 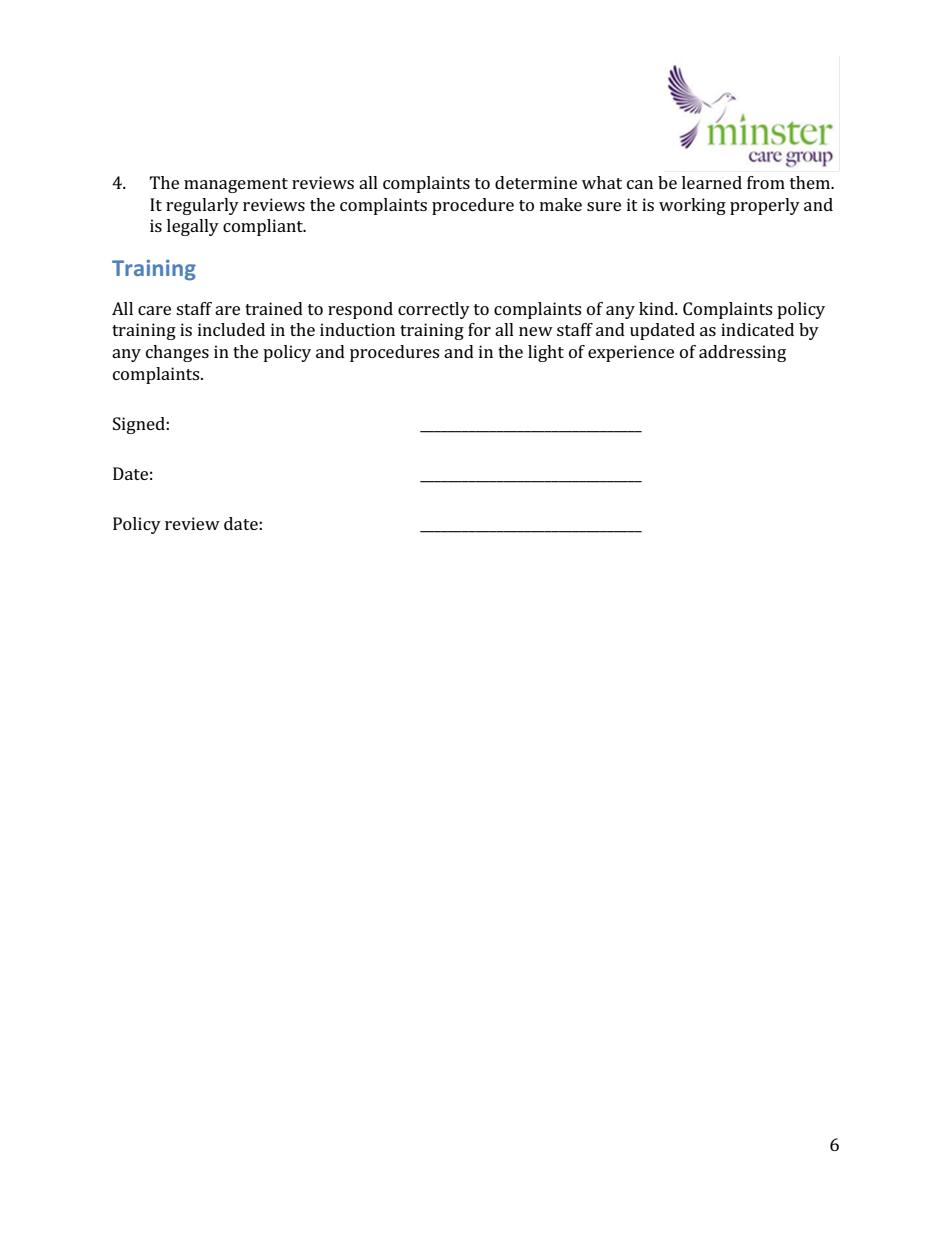 What do you see at coordinates (274, 308) in the screenshot?
I see `trained` at bounding box center [274, 308].
